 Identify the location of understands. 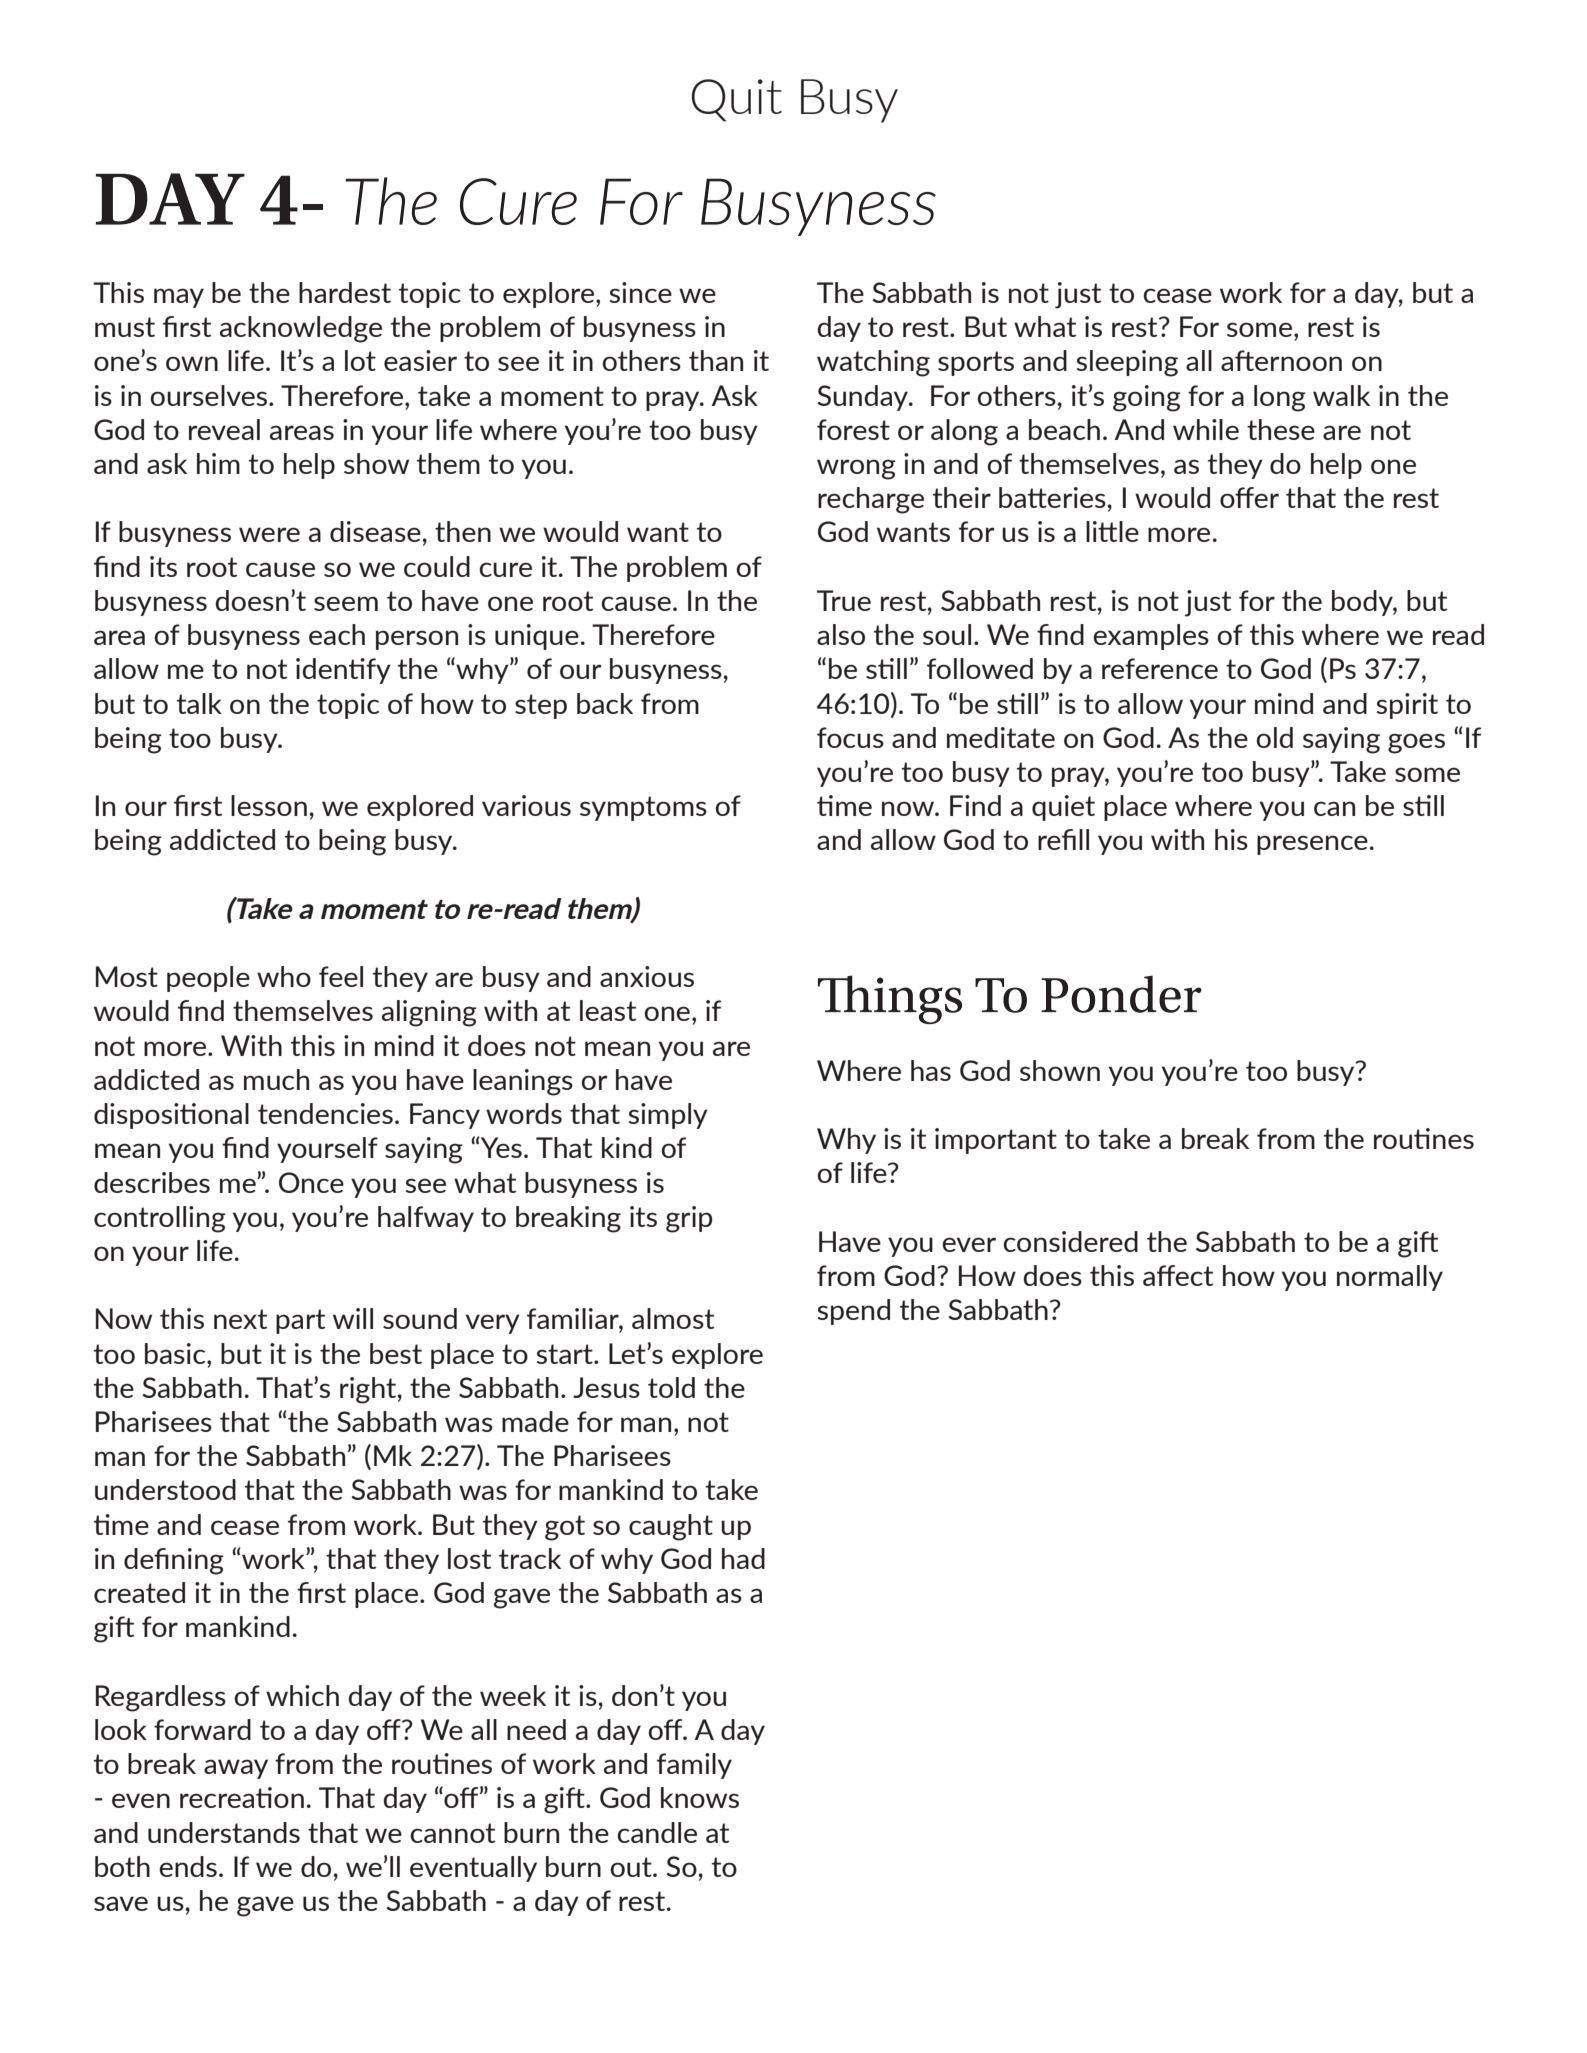
(224, 1832).
